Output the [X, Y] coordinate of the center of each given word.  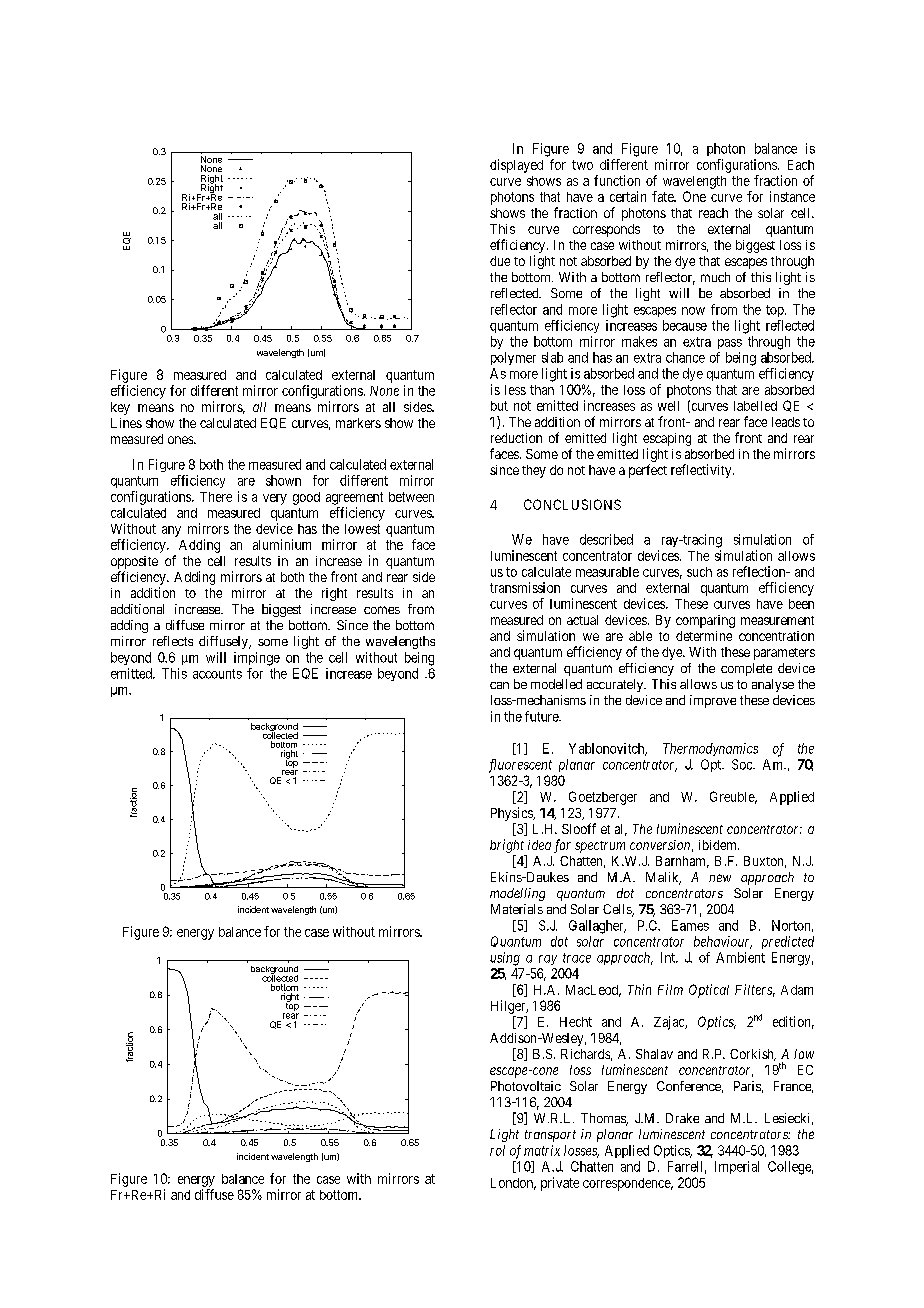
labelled [755, 406]
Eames [690, 925]
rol [497, 1150]
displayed [516, 166]
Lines [126, 423]
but [499, 406]
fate [664, 196]
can [499, 685]
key [120, 408]
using [505, 959]
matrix [542, 1150]
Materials [517, 909]
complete [746, 669]
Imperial [737, 1167]
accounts [217, 674]
